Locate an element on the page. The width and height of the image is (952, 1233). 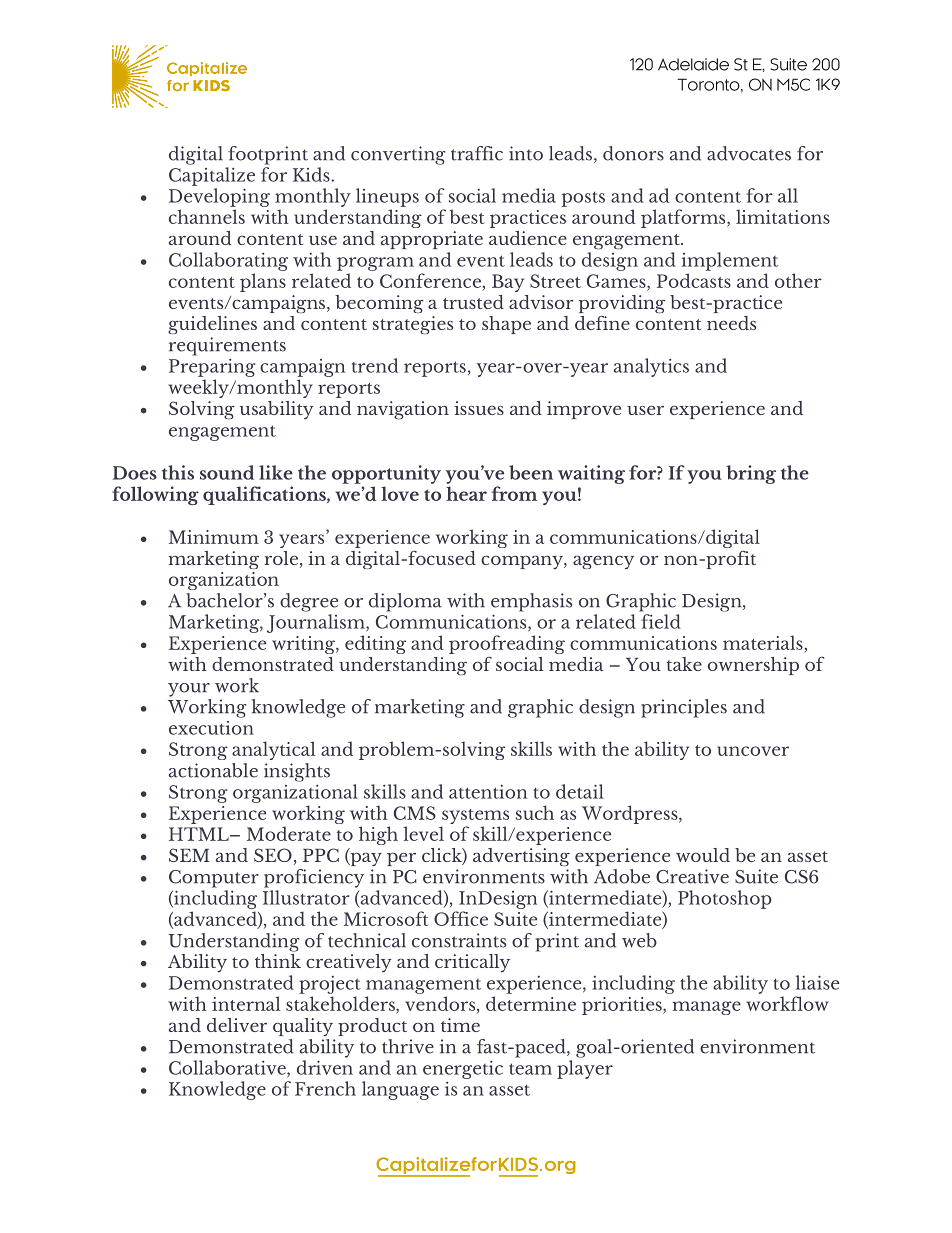
Capitalize is located at coordinates (212, 176).
